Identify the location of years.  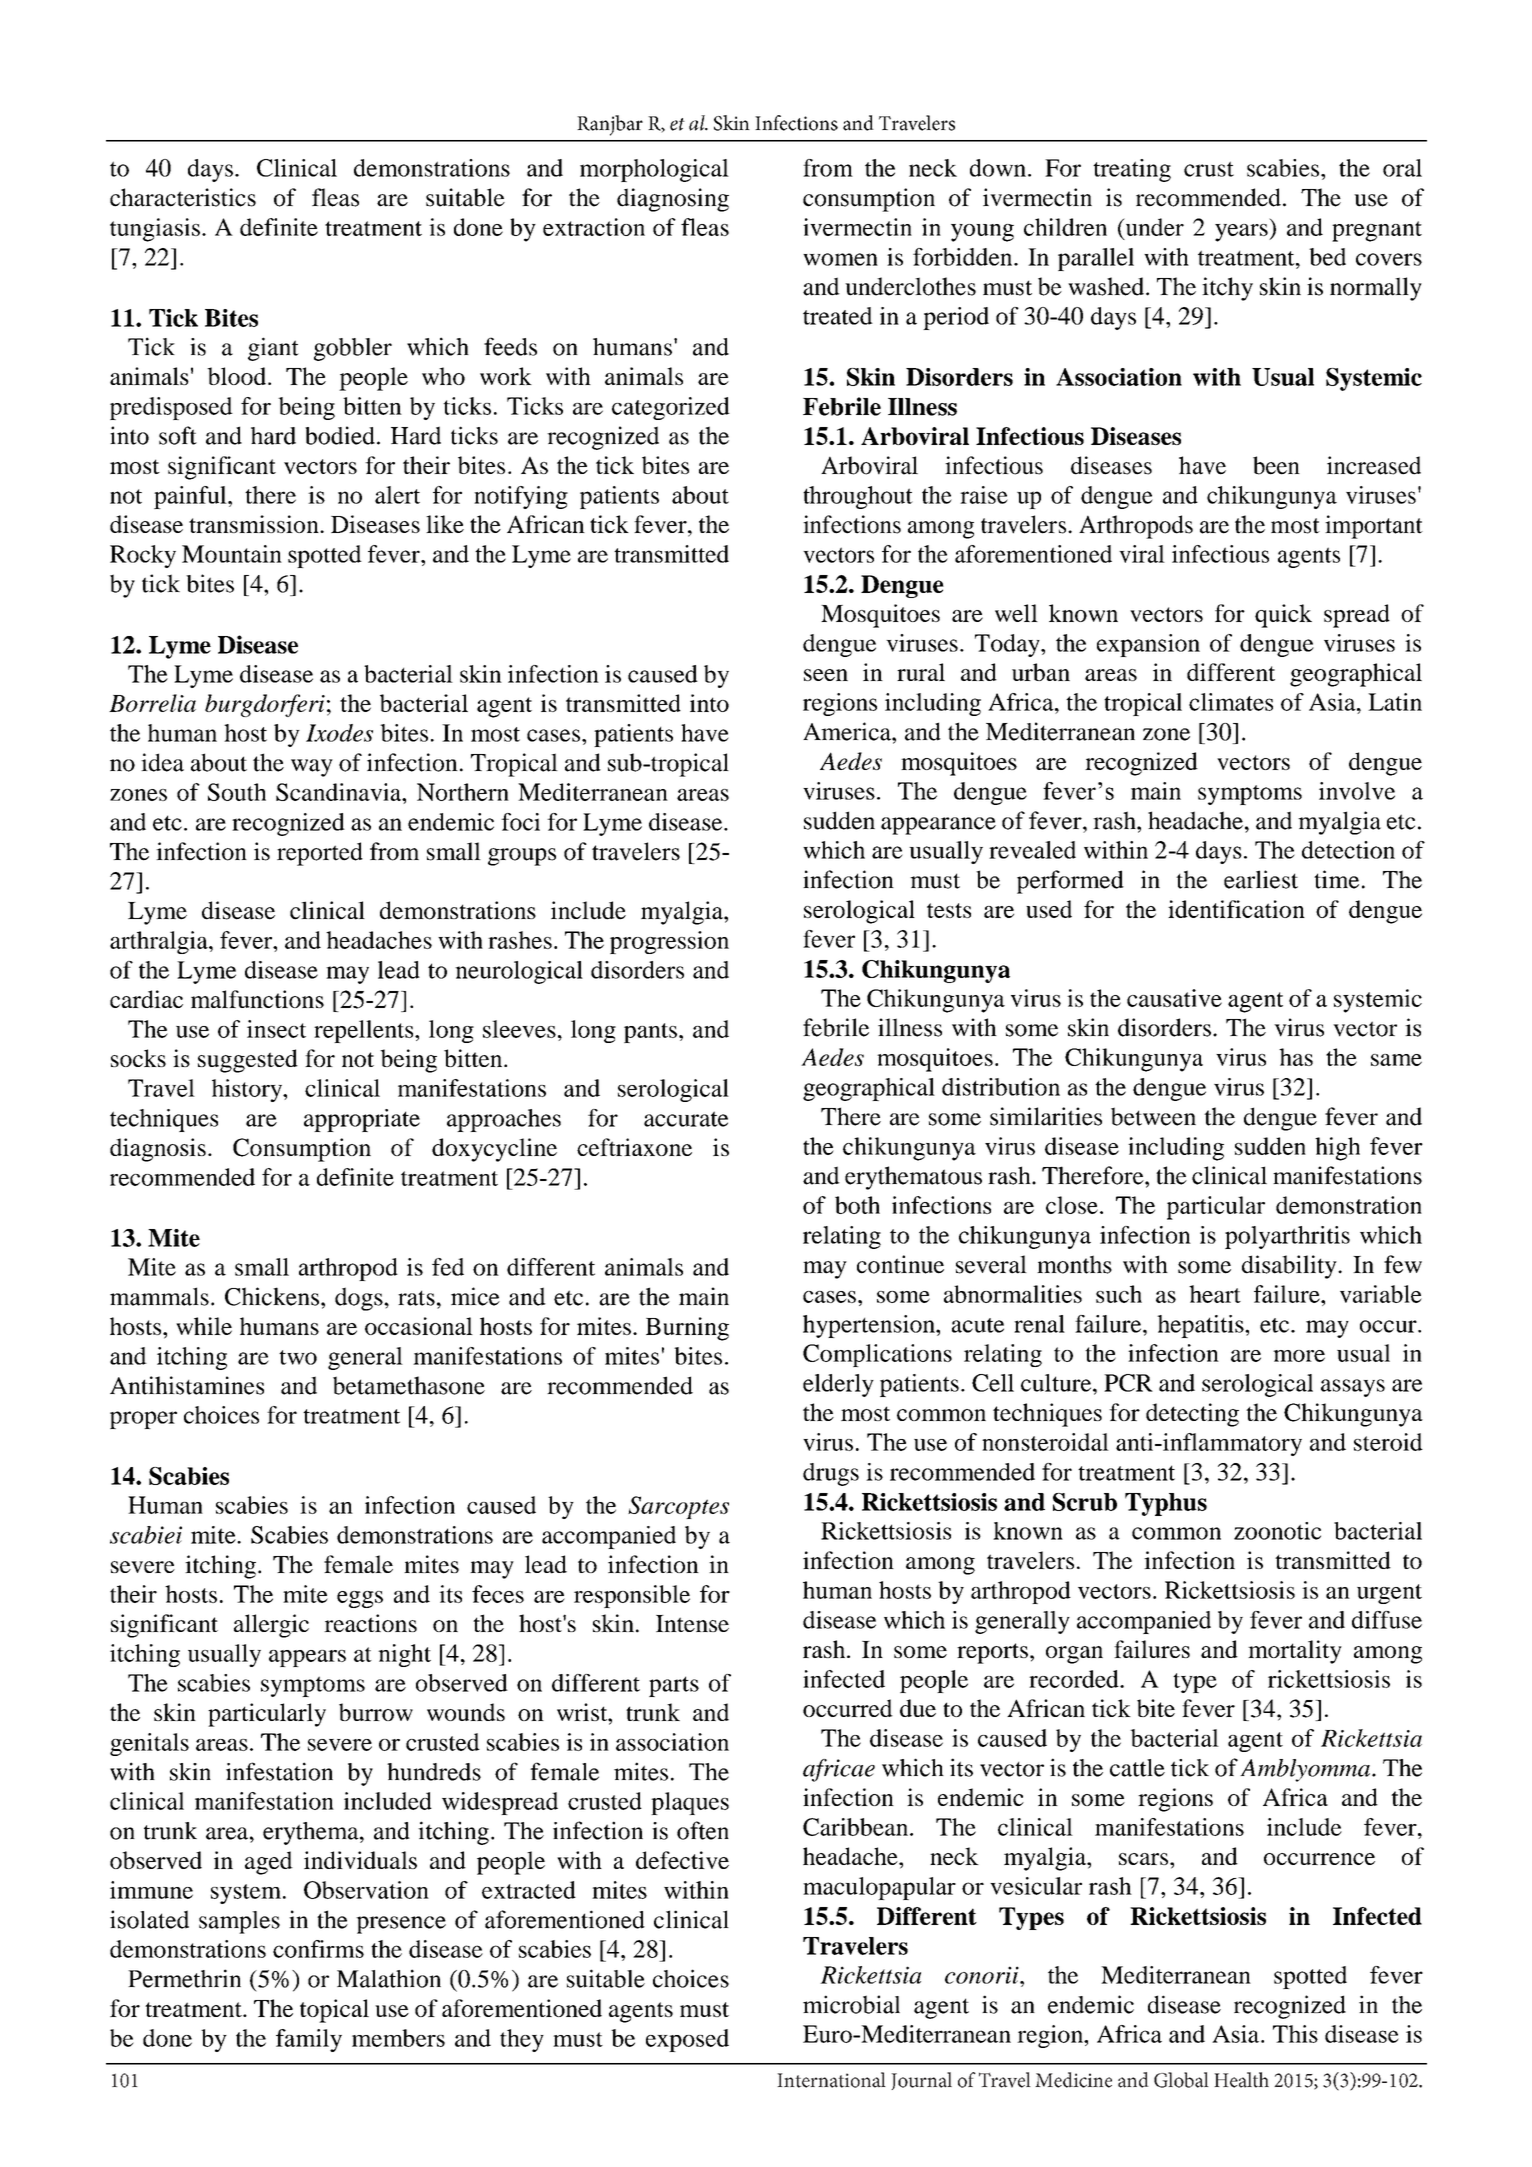
(1242, 233).
